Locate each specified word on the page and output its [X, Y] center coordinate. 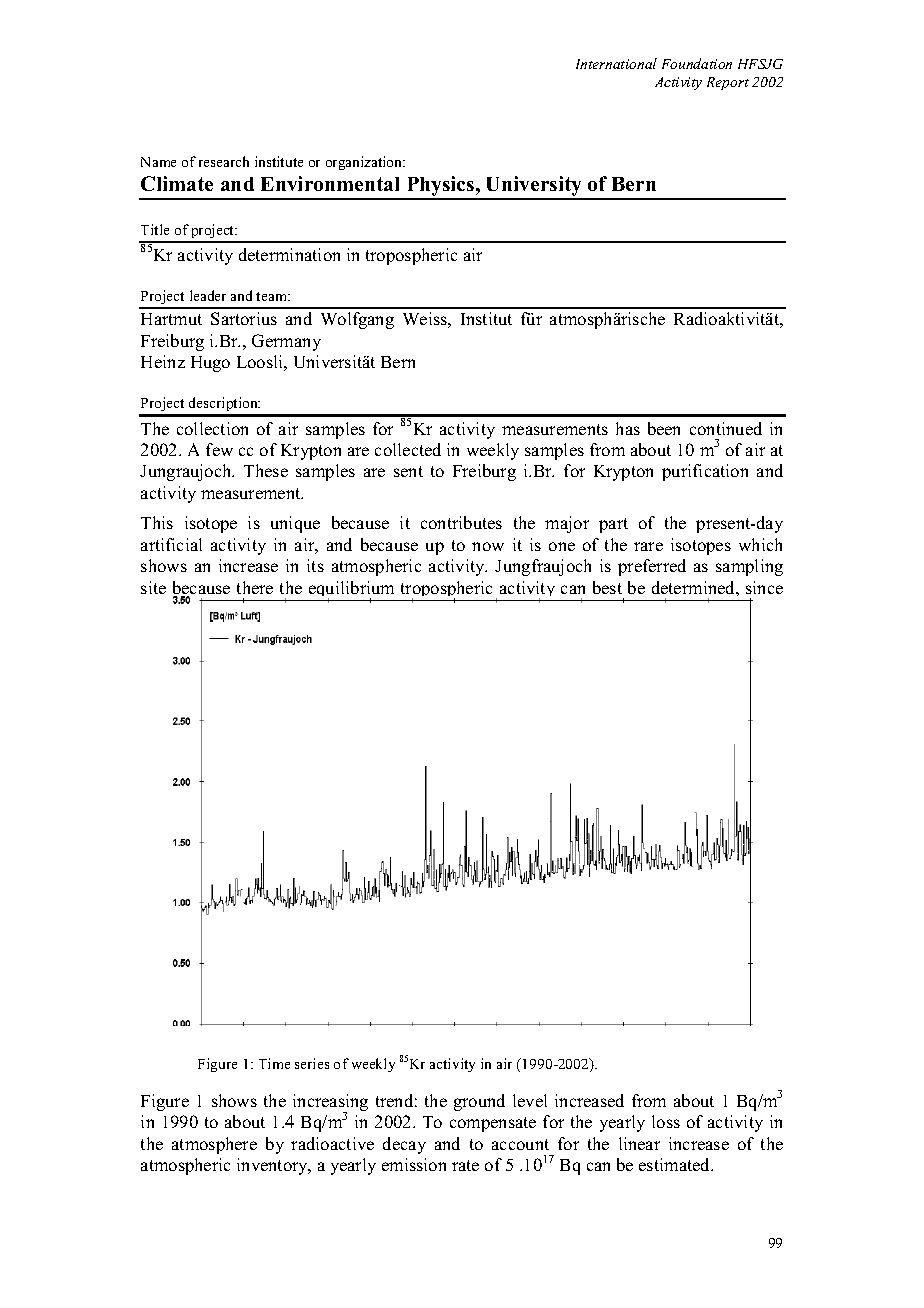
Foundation [697, 63]
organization [365, 163]
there [255, 587]
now [488, 546]
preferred [652, 567]
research [224, 161]
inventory [274, 1166]
